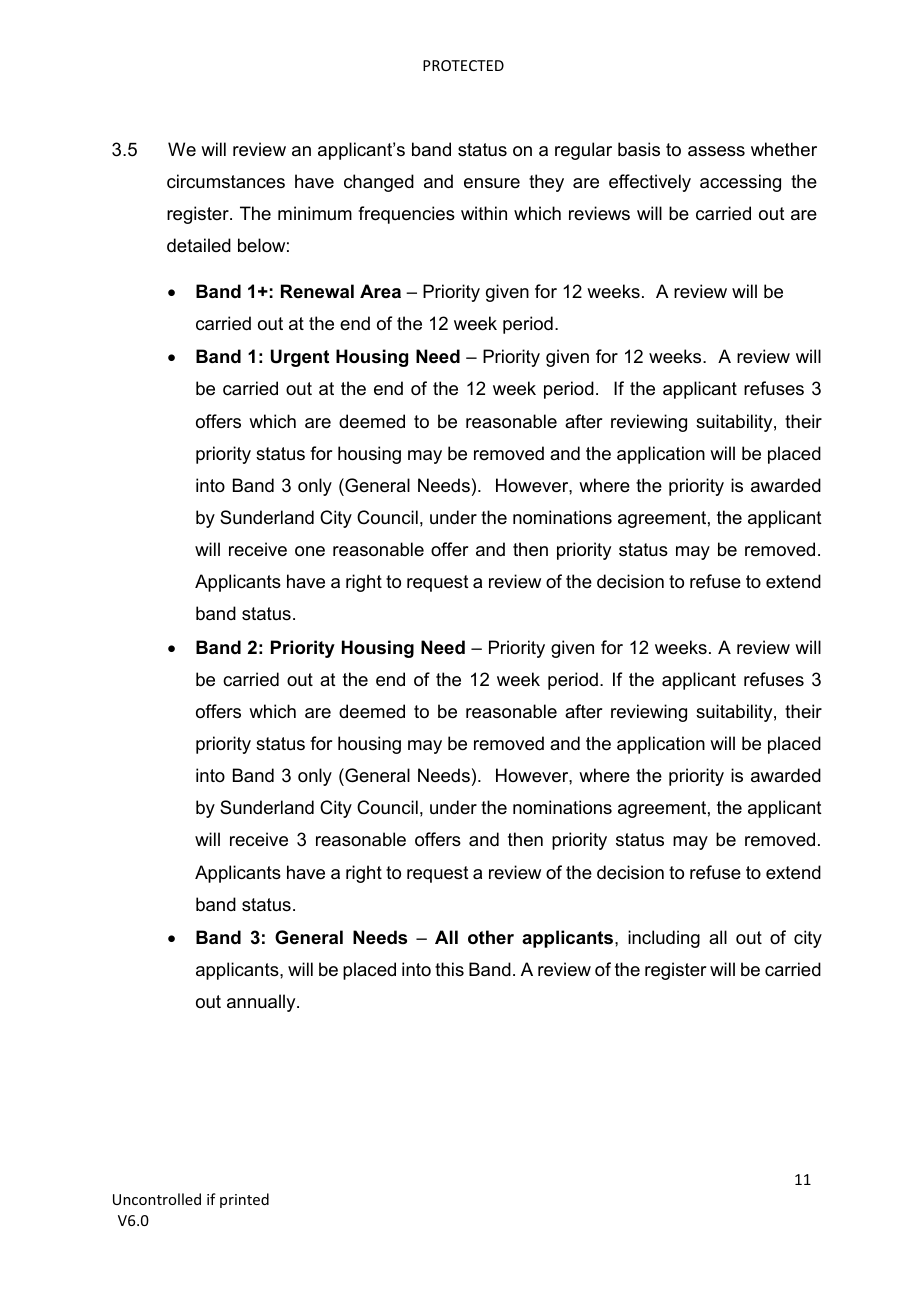 This screenshot has height=1307, width=924. What do you see at coordinates (226, 181) in the screenshot?
I see `circumstances` at bounding box center [226, 181].
